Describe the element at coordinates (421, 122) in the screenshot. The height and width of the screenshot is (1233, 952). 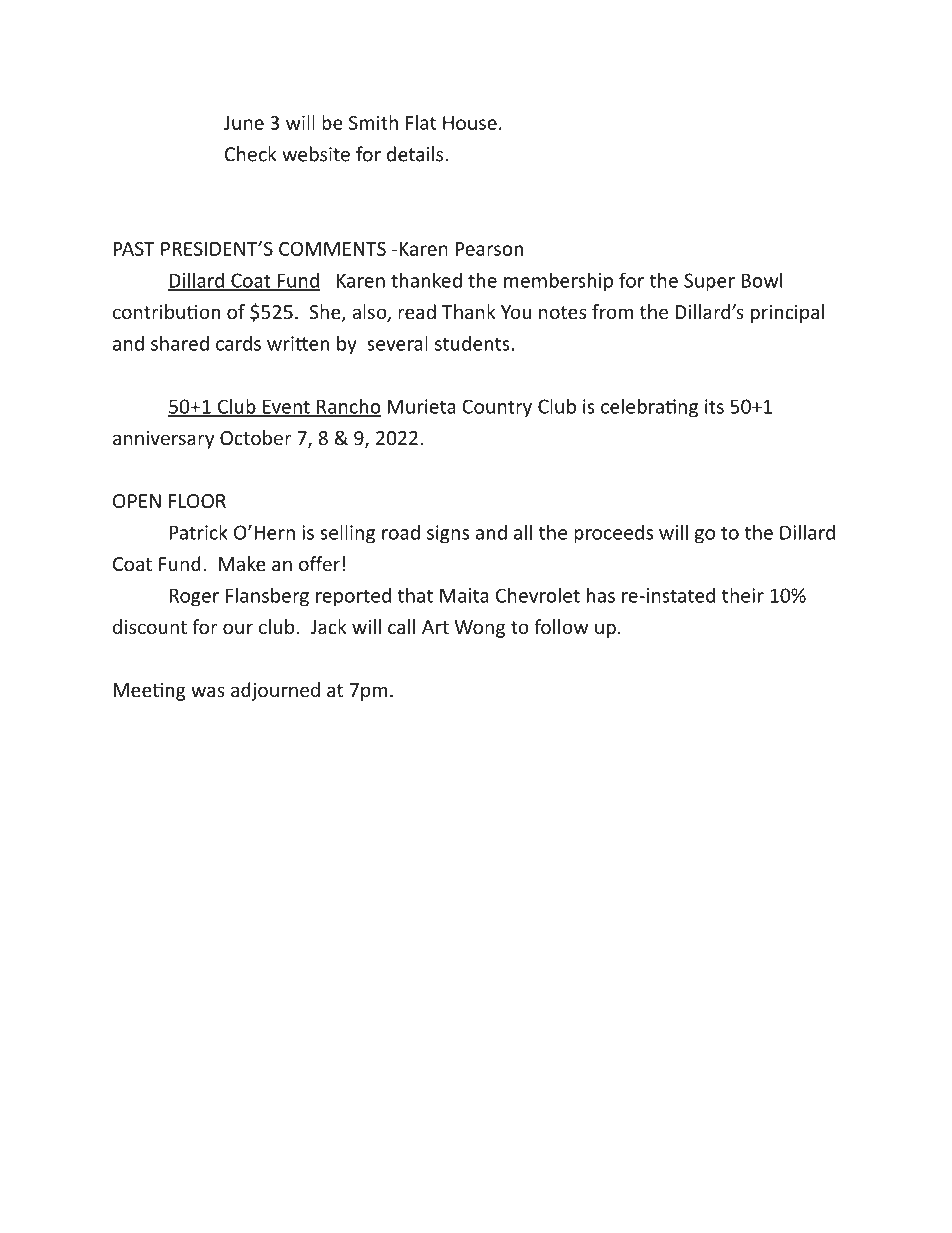
I see `Flat` at that location.
